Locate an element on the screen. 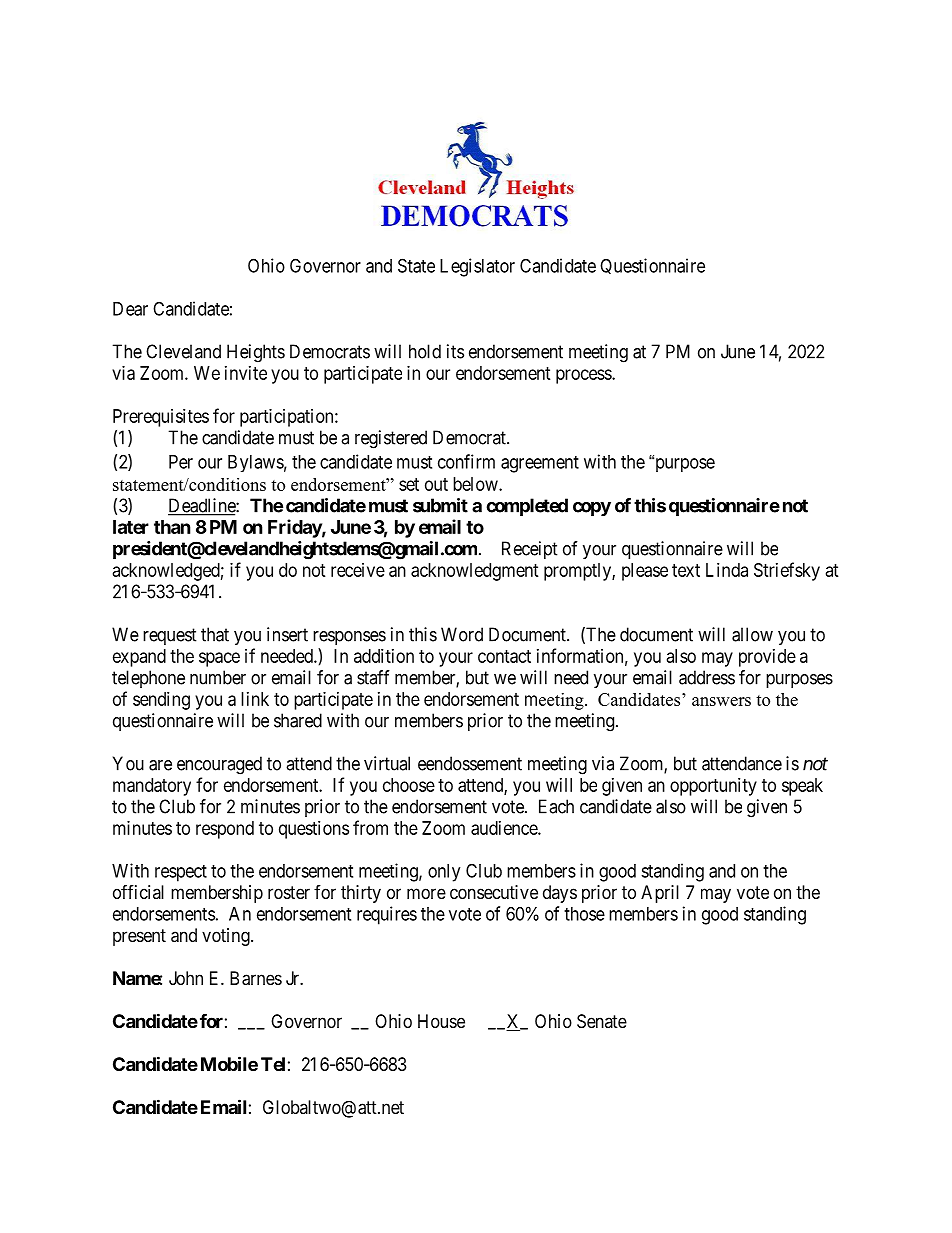 Image resolution: width=952 pixels, height=1233 pixels. than is located at coordinates (172, 527).
